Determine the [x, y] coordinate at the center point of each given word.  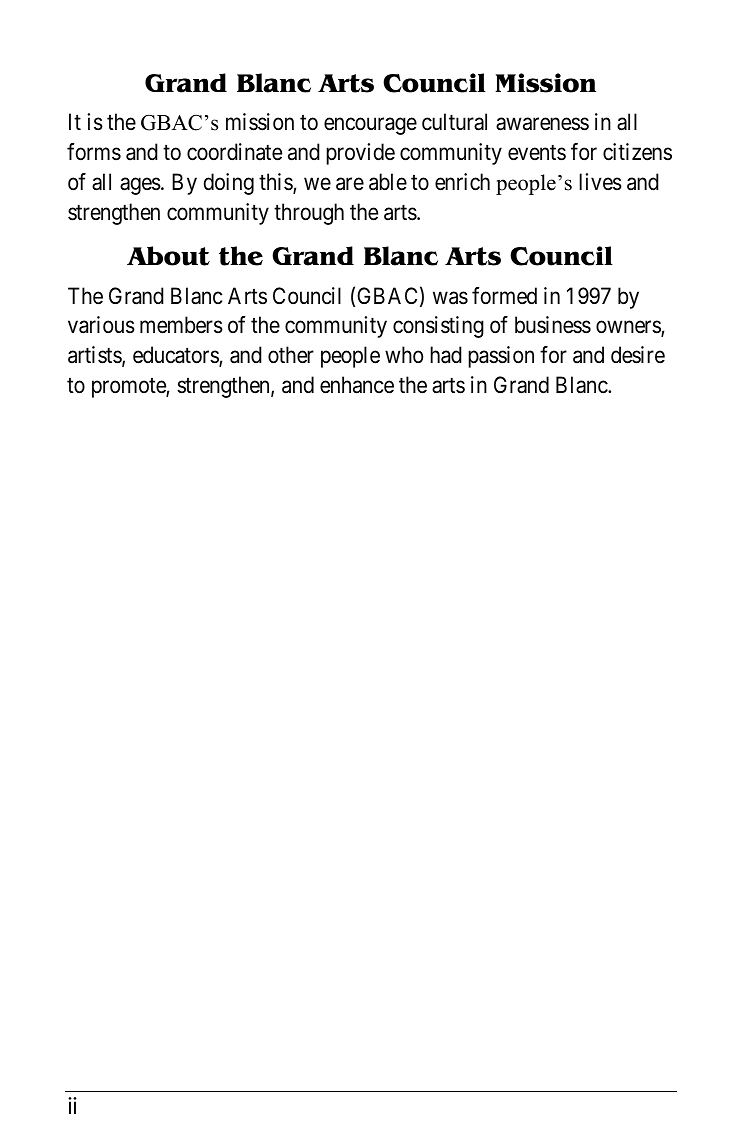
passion [501, 357]
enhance [357, 385]
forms [94, 152]
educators [176, 356]
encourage [370, 126]
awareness [542, 124]
